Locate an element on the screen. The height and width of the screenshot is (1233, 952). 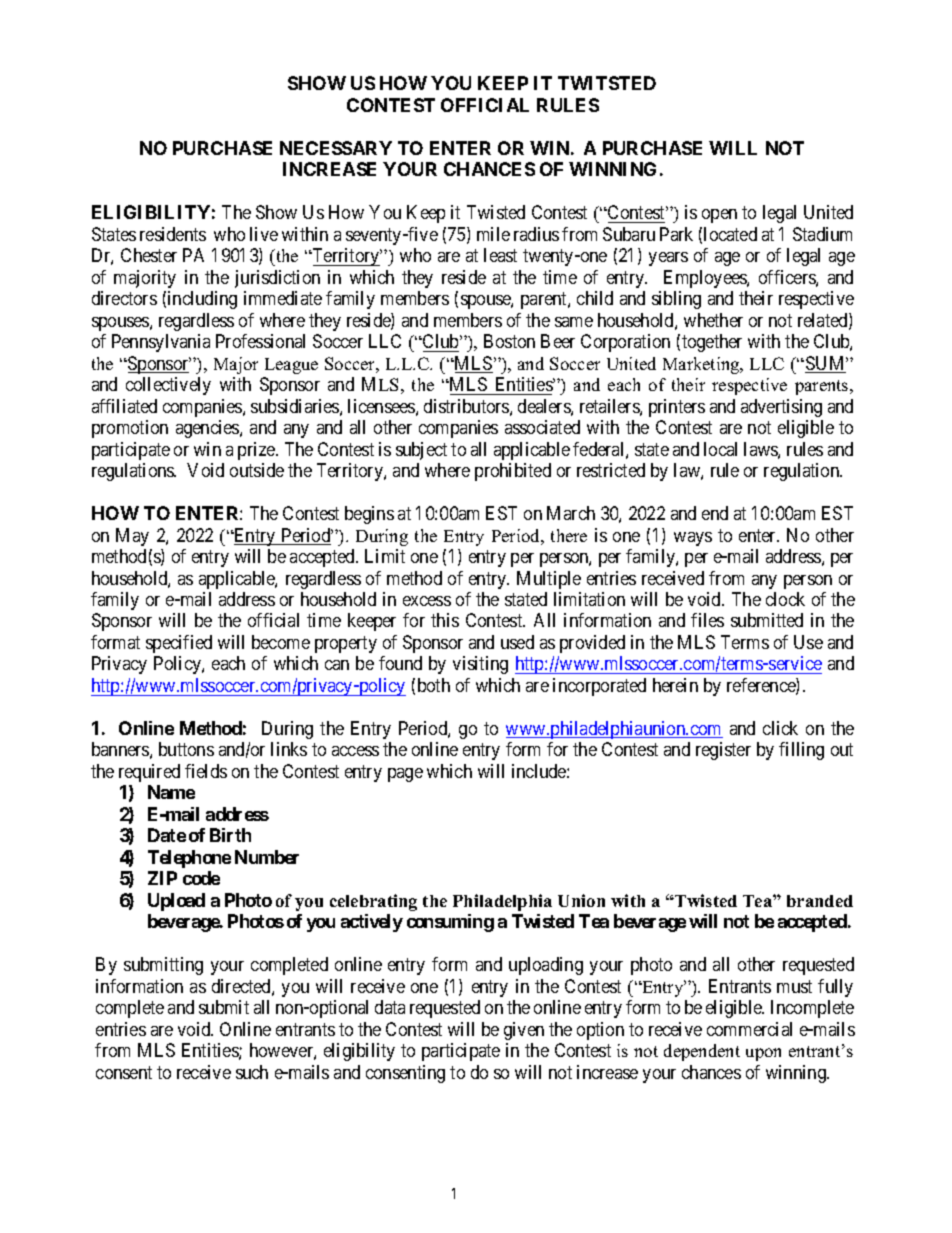
open is located at coordinates (719, 216).
